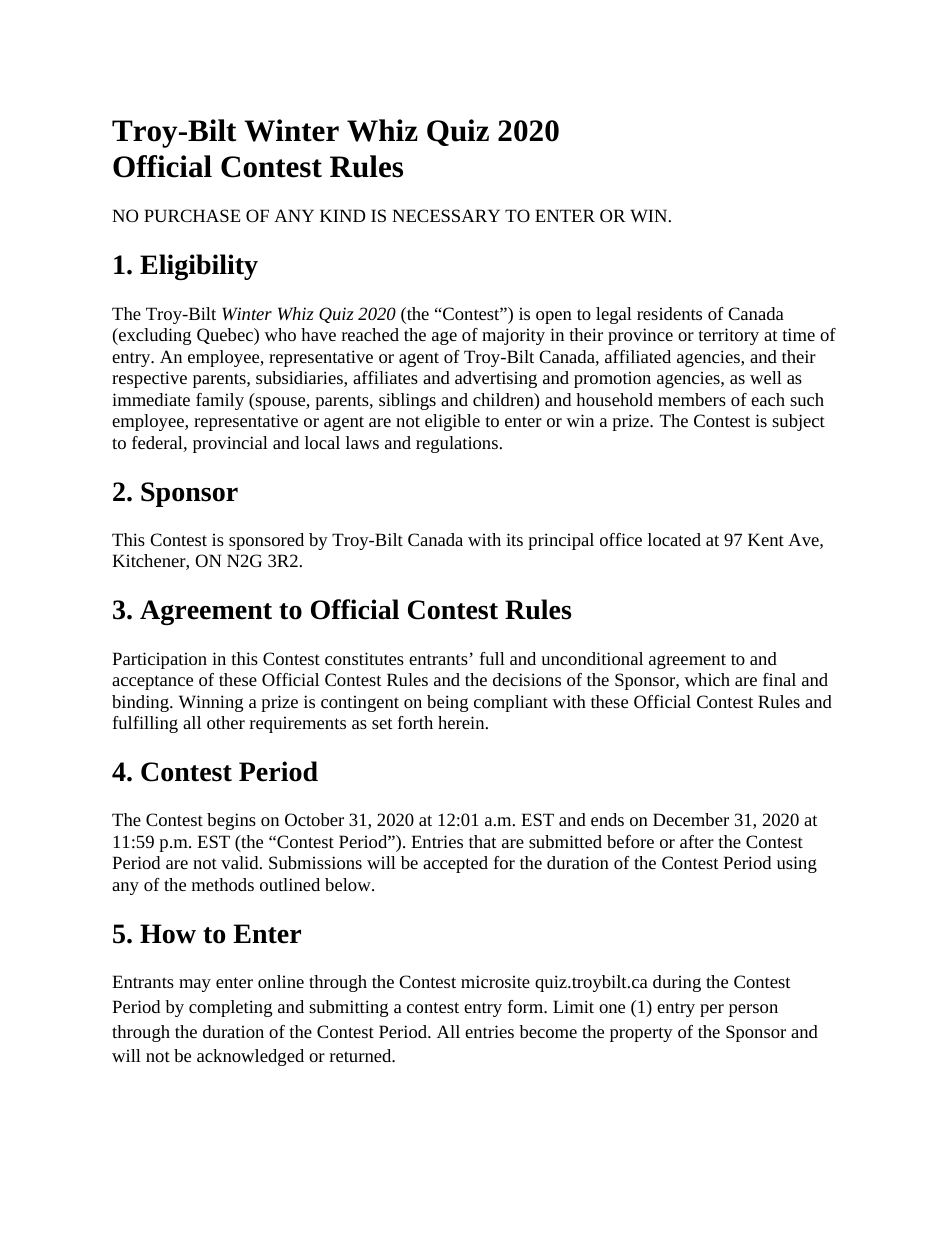 The width and height of the document is (952, 1233). Describe the element at coordinates (226, 722) in the document. I see `other` at that location.
